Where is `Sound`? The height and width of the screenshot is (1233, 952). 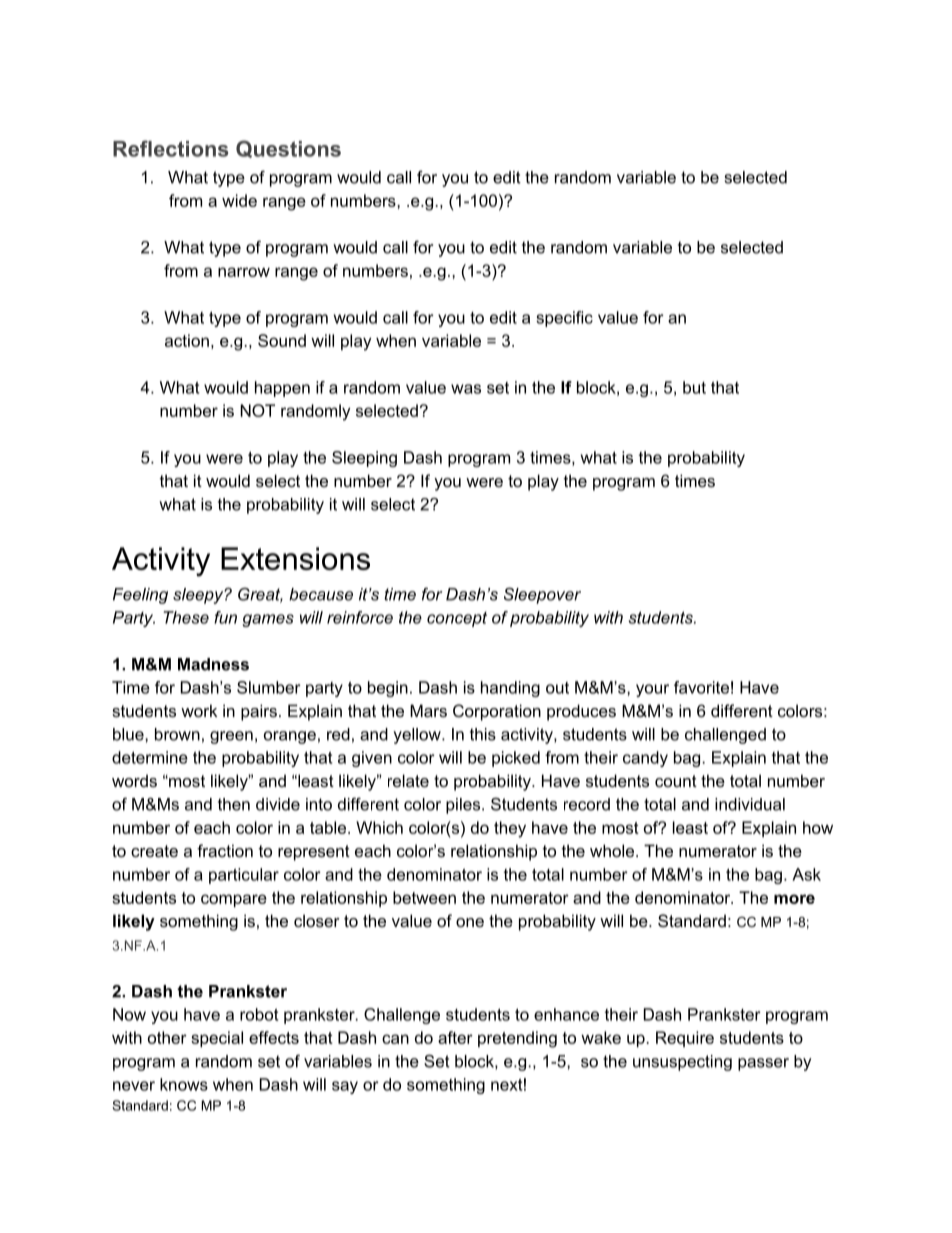
Sound is located at coordinates (282, 340).
